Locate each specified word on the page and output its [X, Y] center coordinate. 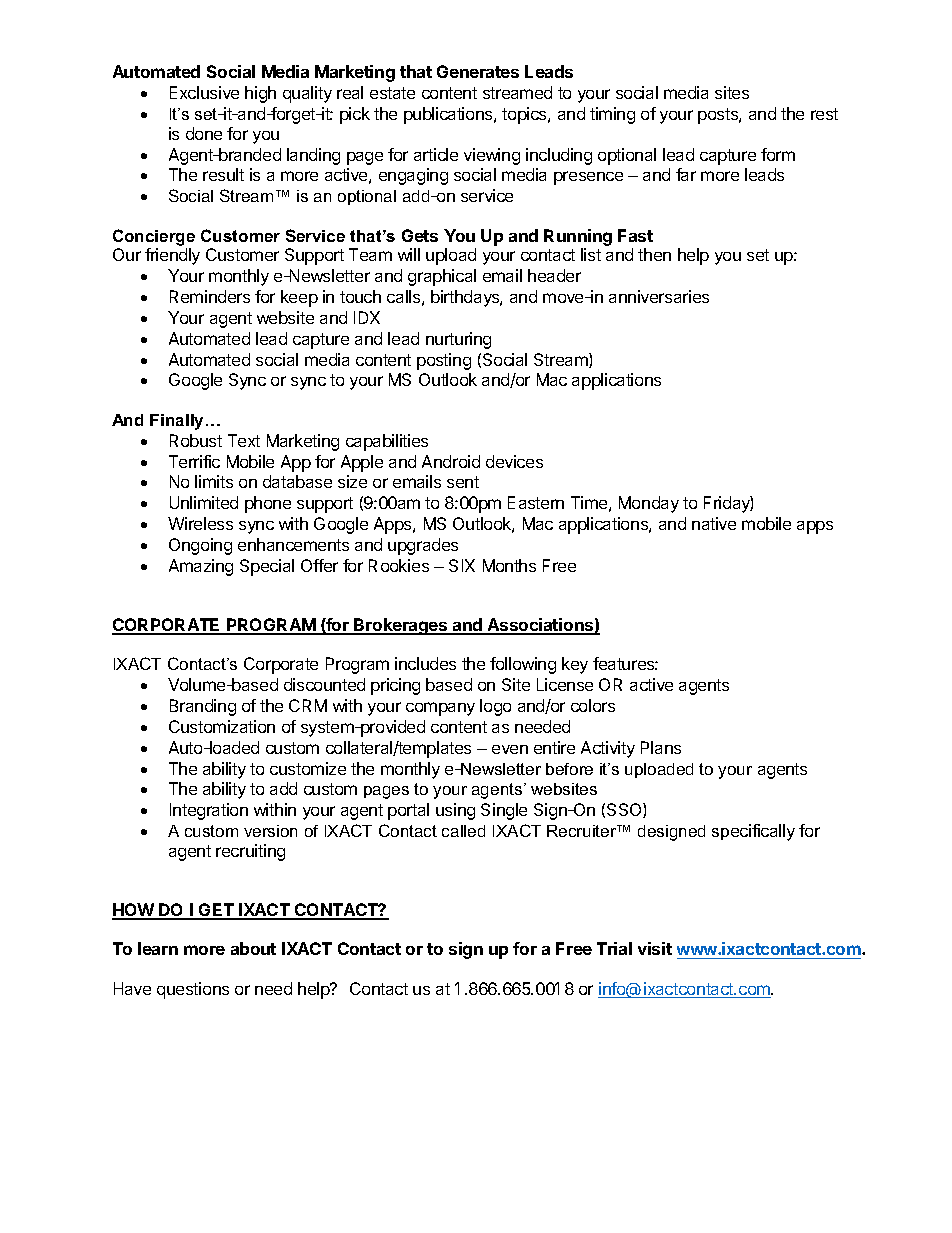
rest [824, 114]
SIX [462, 565]
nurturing [458, 340]
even [510, 749]
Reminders [210, 296]
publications [449, 115]
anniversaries [659, 296]
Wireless [200, 523]
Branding [203, 707]
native [714, 523]
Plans [661, 747]
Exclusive [204, 92]
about [253, 948]
